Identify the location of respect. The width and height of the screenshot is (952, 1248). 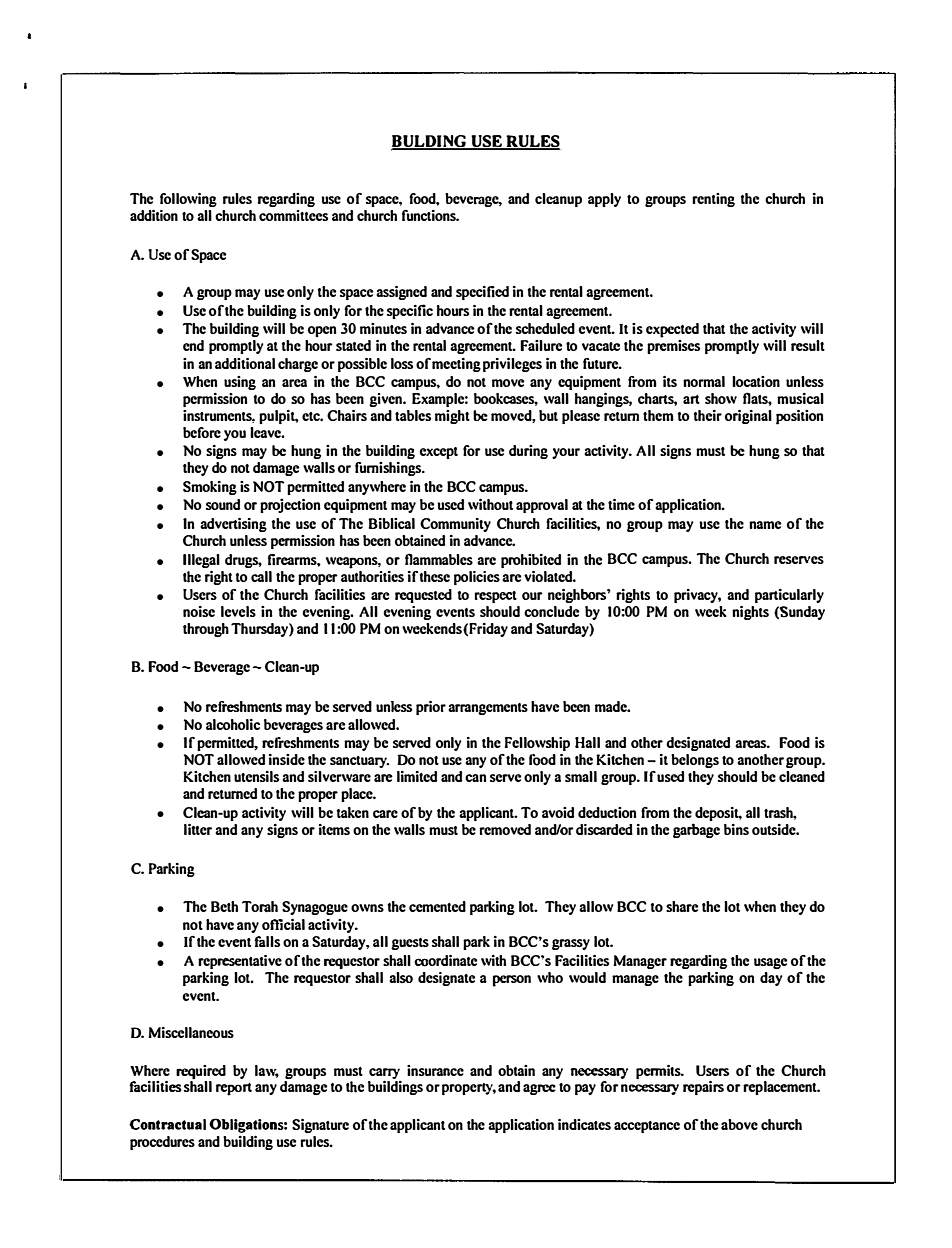
(495, 597).
